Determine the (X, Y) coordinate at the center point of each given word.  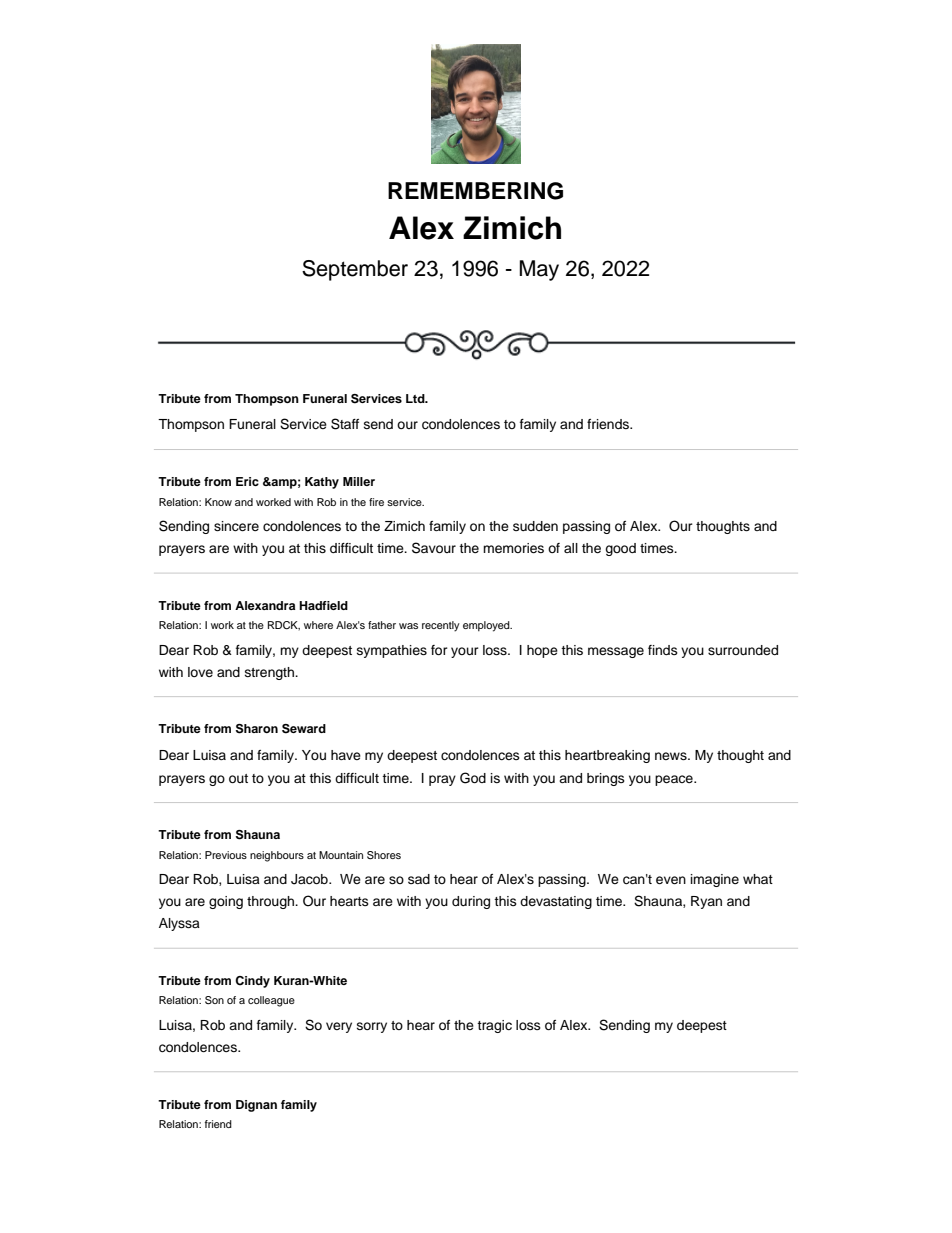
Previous (226, 855)
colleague (271, 1001)
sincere (236, 526)
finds (663, 650)
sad (419, 879)
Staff (345, 424)
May (539, 270)
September (355, 270)
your (465, 652)
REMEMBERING (475, 191)
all (571, 548)
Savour (434, 548)
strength (270, 673)
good (620, 549)
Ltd (416, 398)
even (671, 880)
